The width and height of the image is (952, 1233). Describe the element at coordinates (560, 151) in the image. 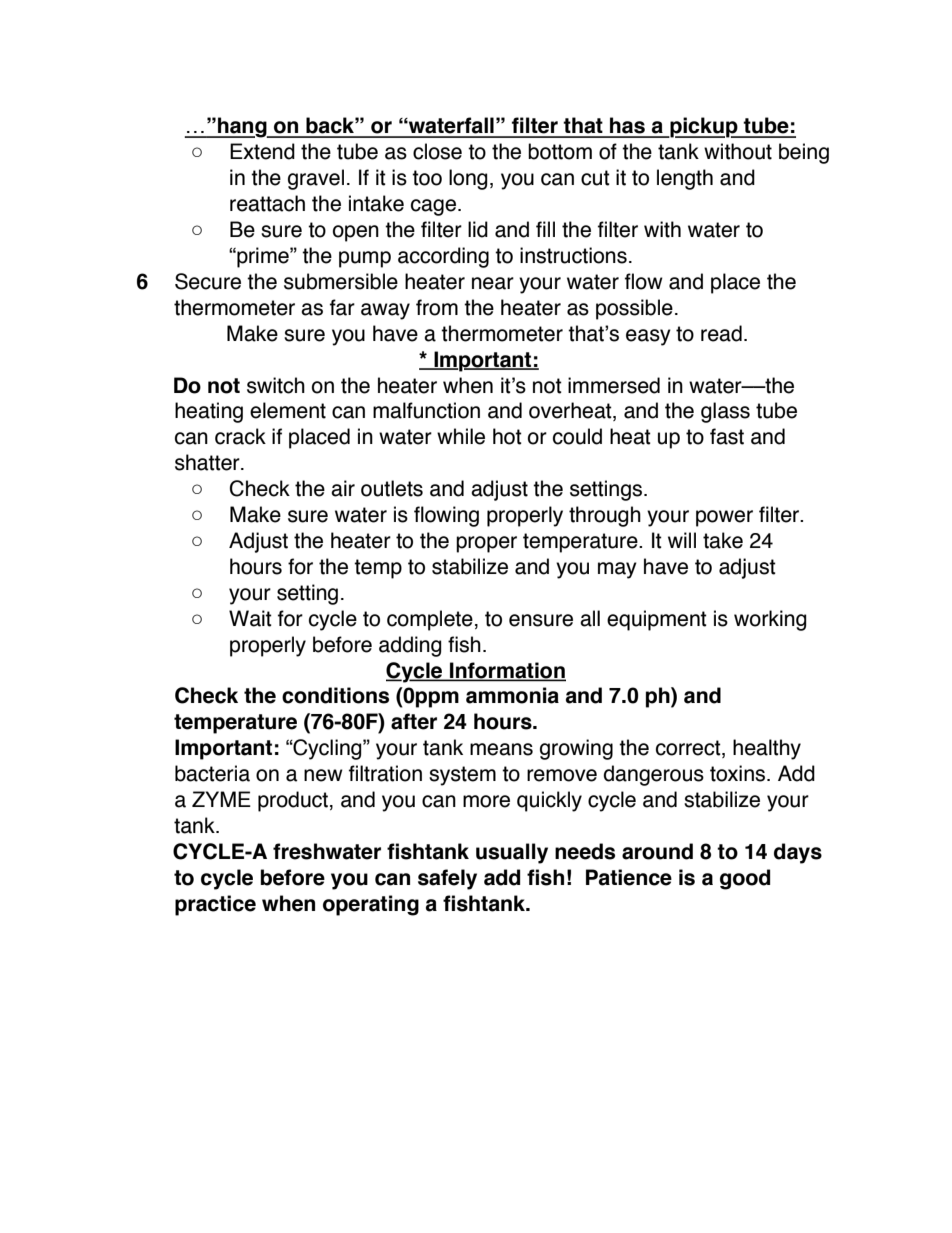

I see `bottom` at that location.
